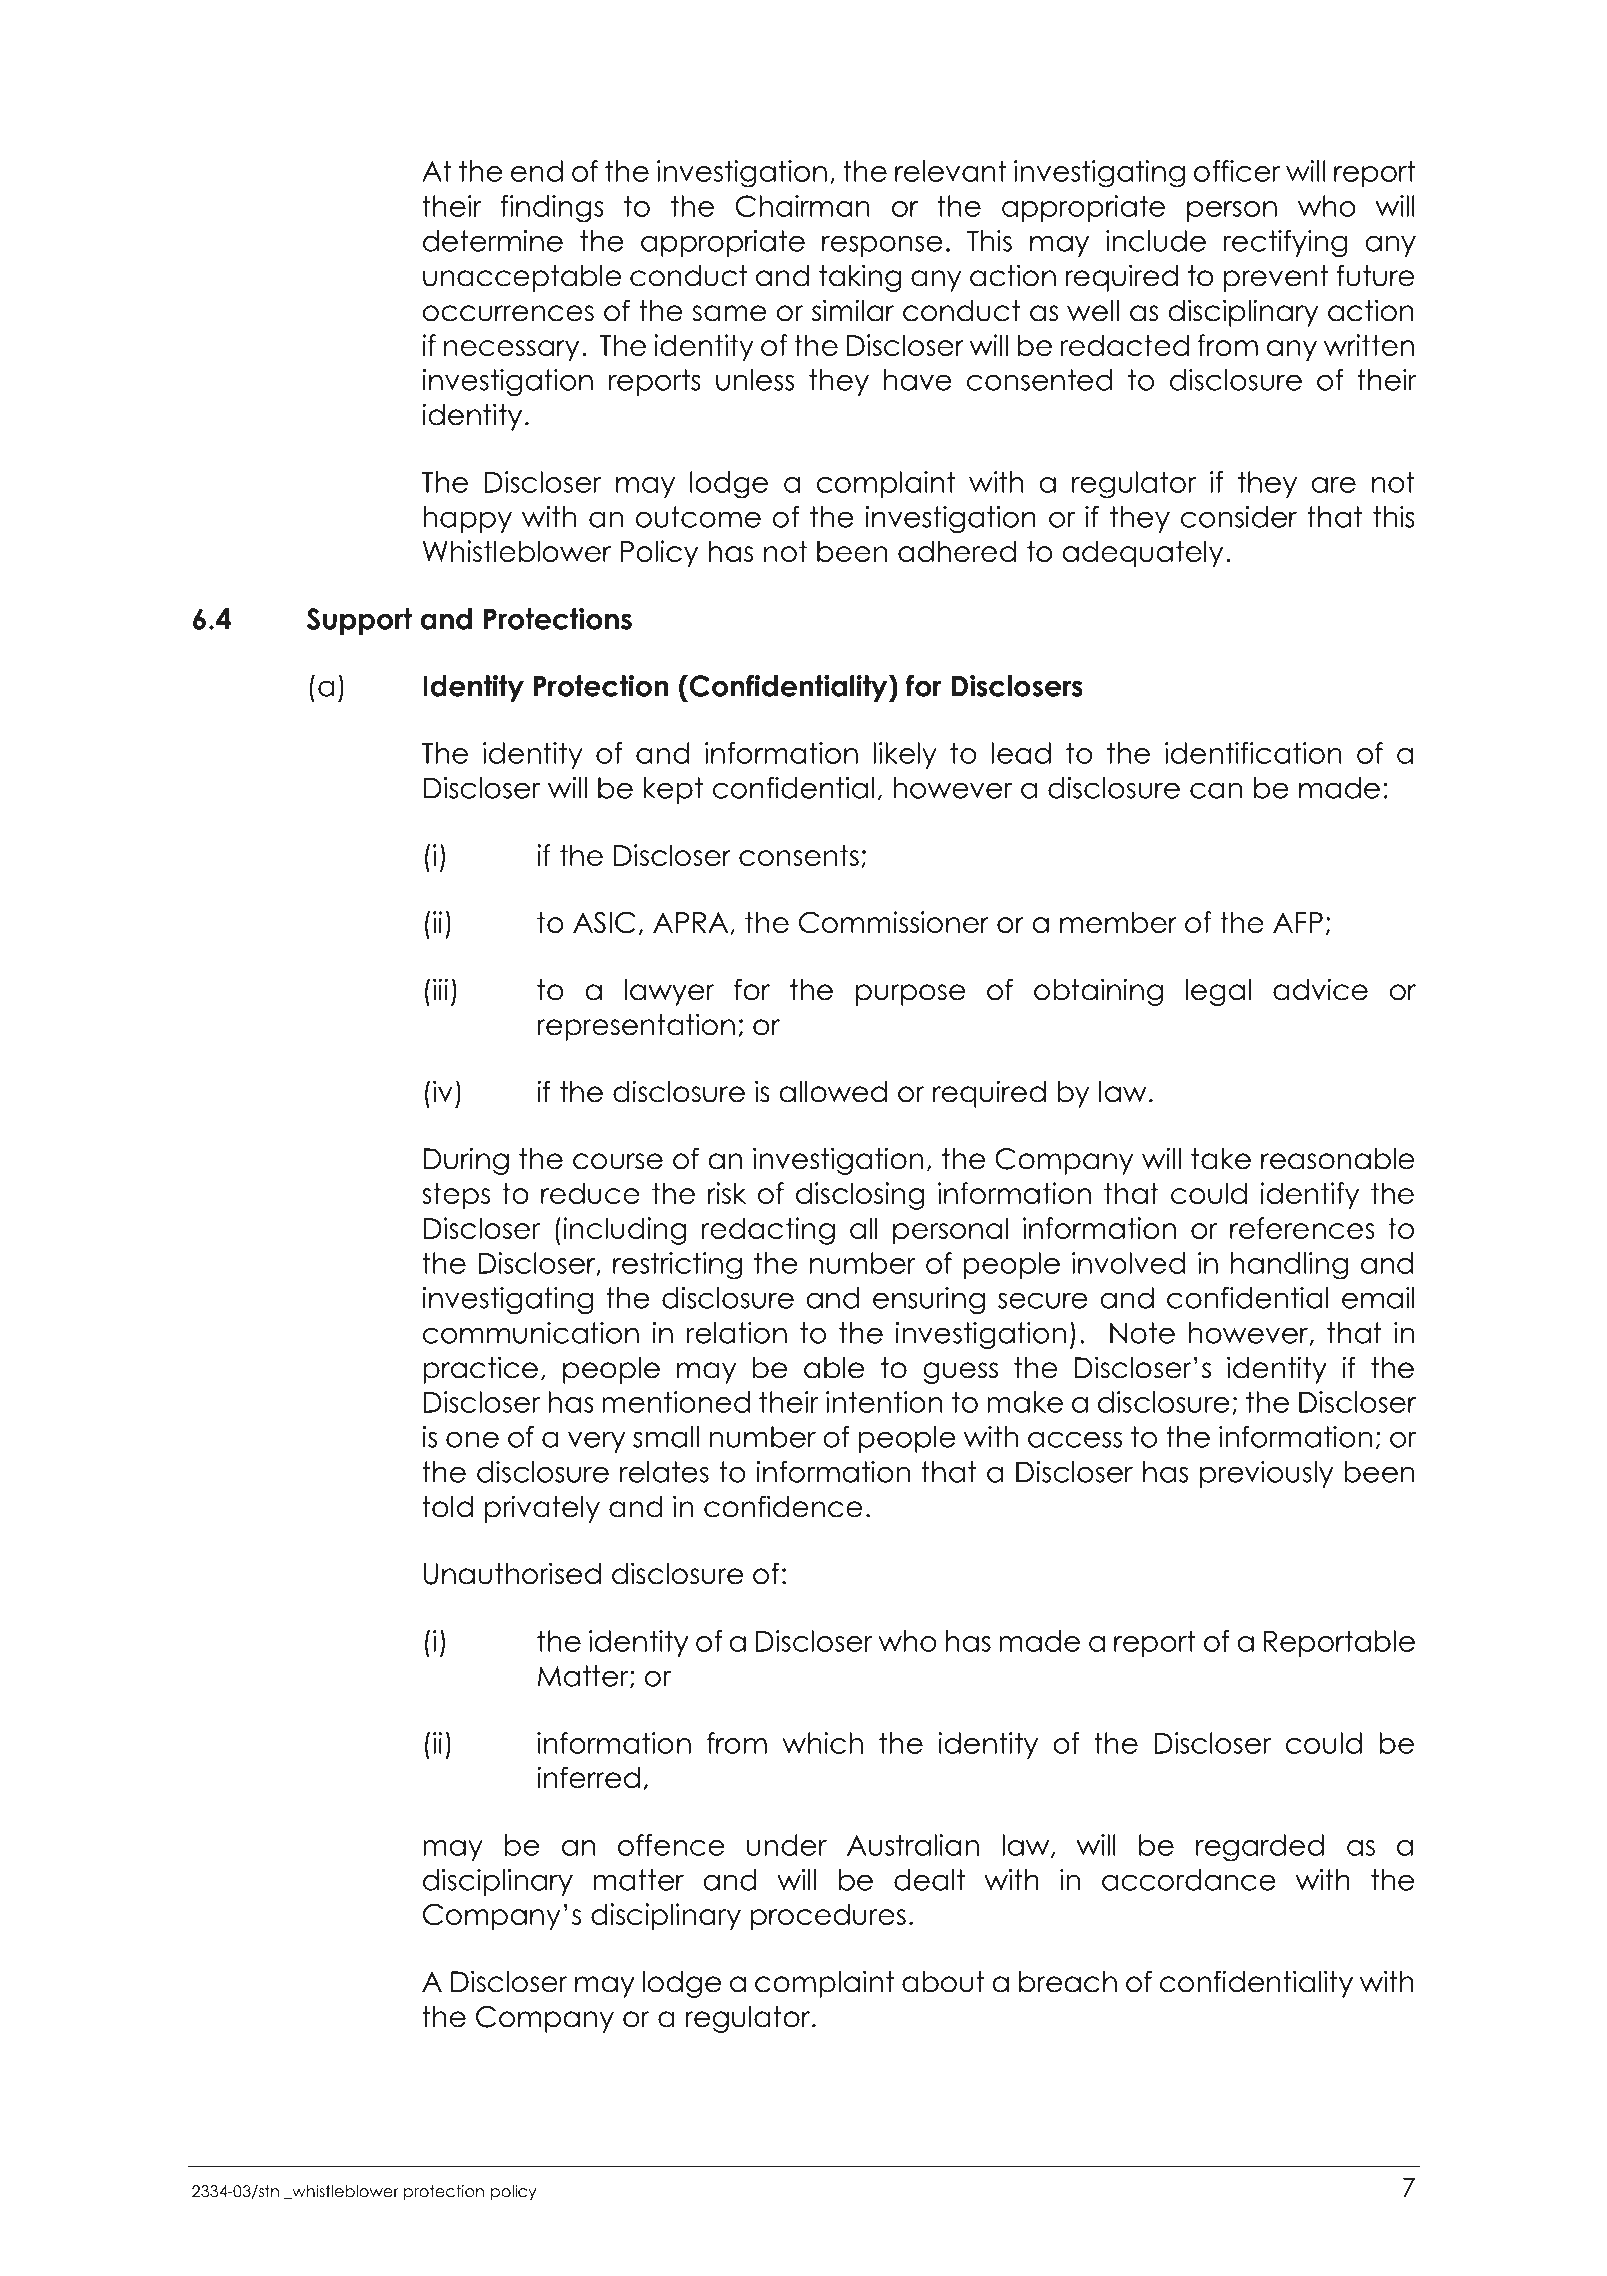 The image size is (1607, 2276). Describe the element at coordinates (833, 1092) in the image. I see `allowed` at that location.
